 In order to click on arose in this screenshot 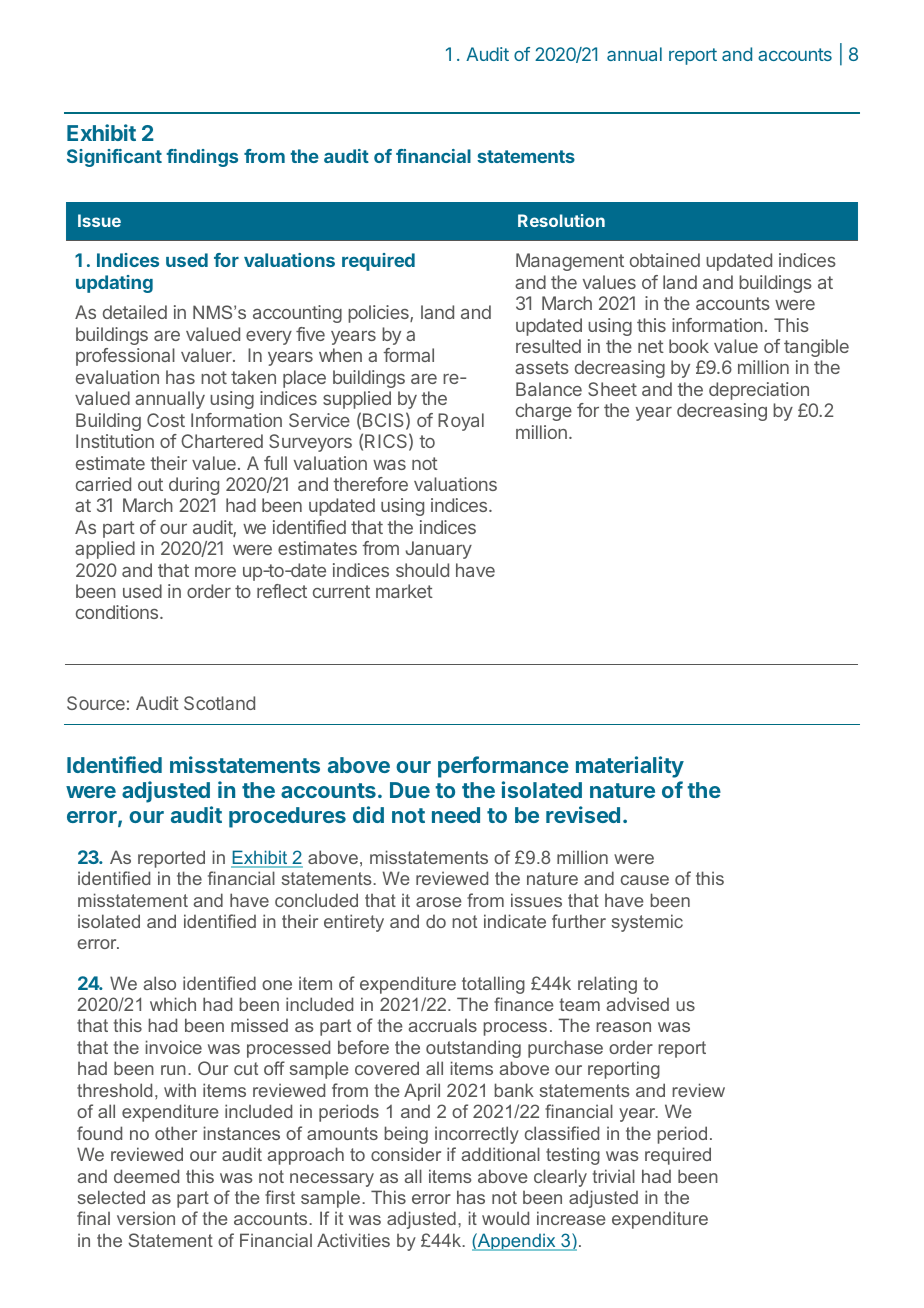, I will do `click(439, 902)`.
